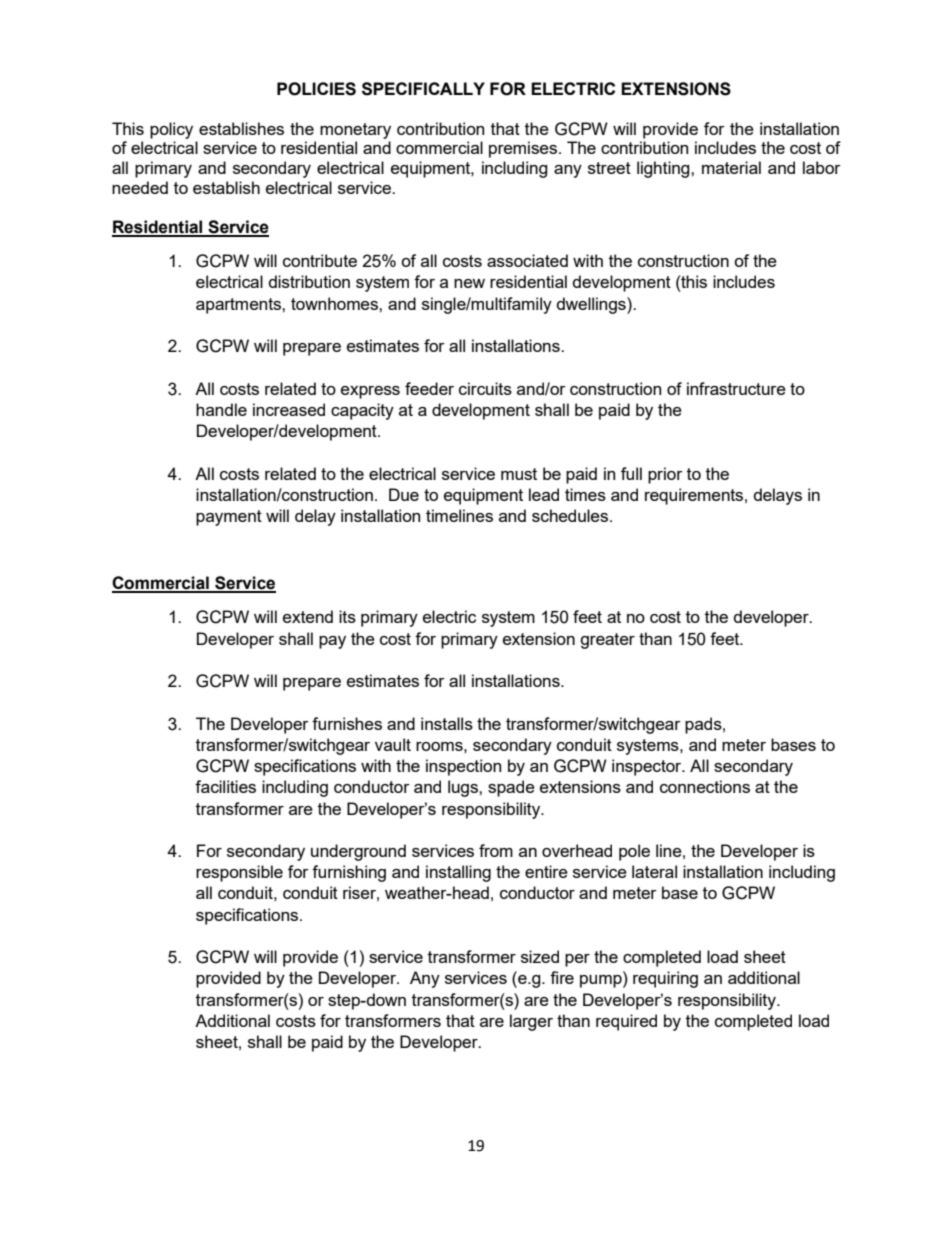 The width and height of the document is (952, 1233). What do you see at coordinates (523, 149) in the document?
I see `premises` at bounding box center [523, 149].
